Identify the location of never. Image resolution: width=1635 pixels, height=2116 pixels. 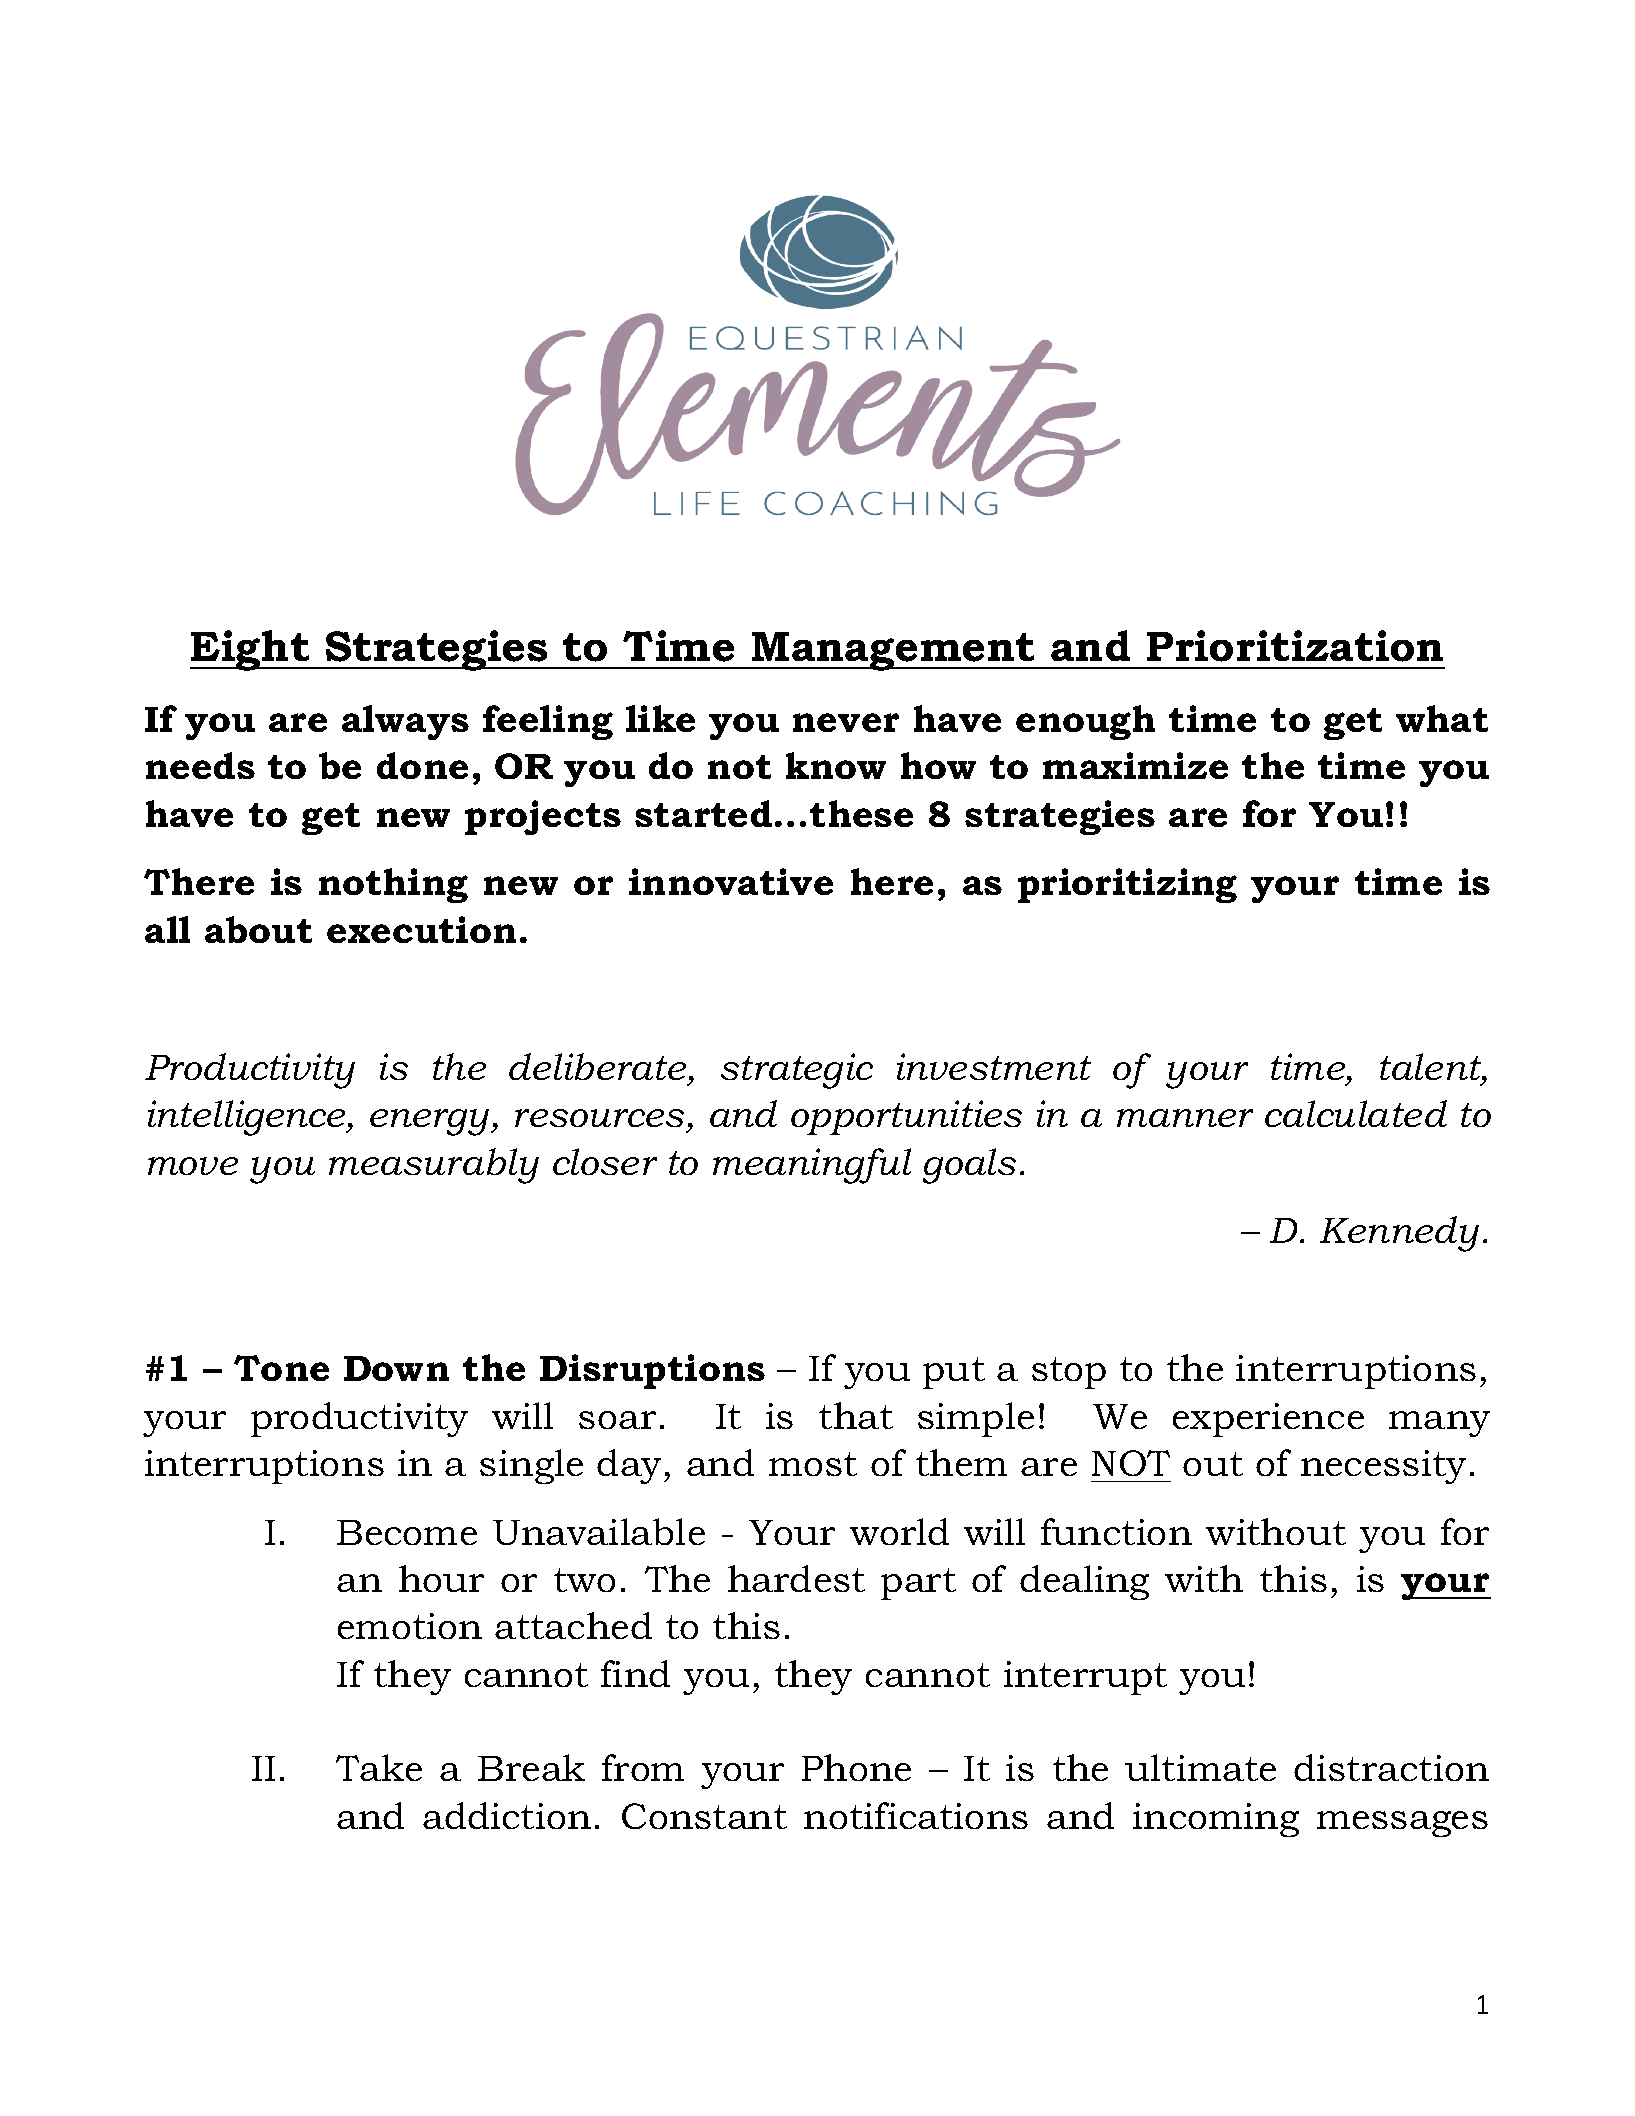
(846, 722).
